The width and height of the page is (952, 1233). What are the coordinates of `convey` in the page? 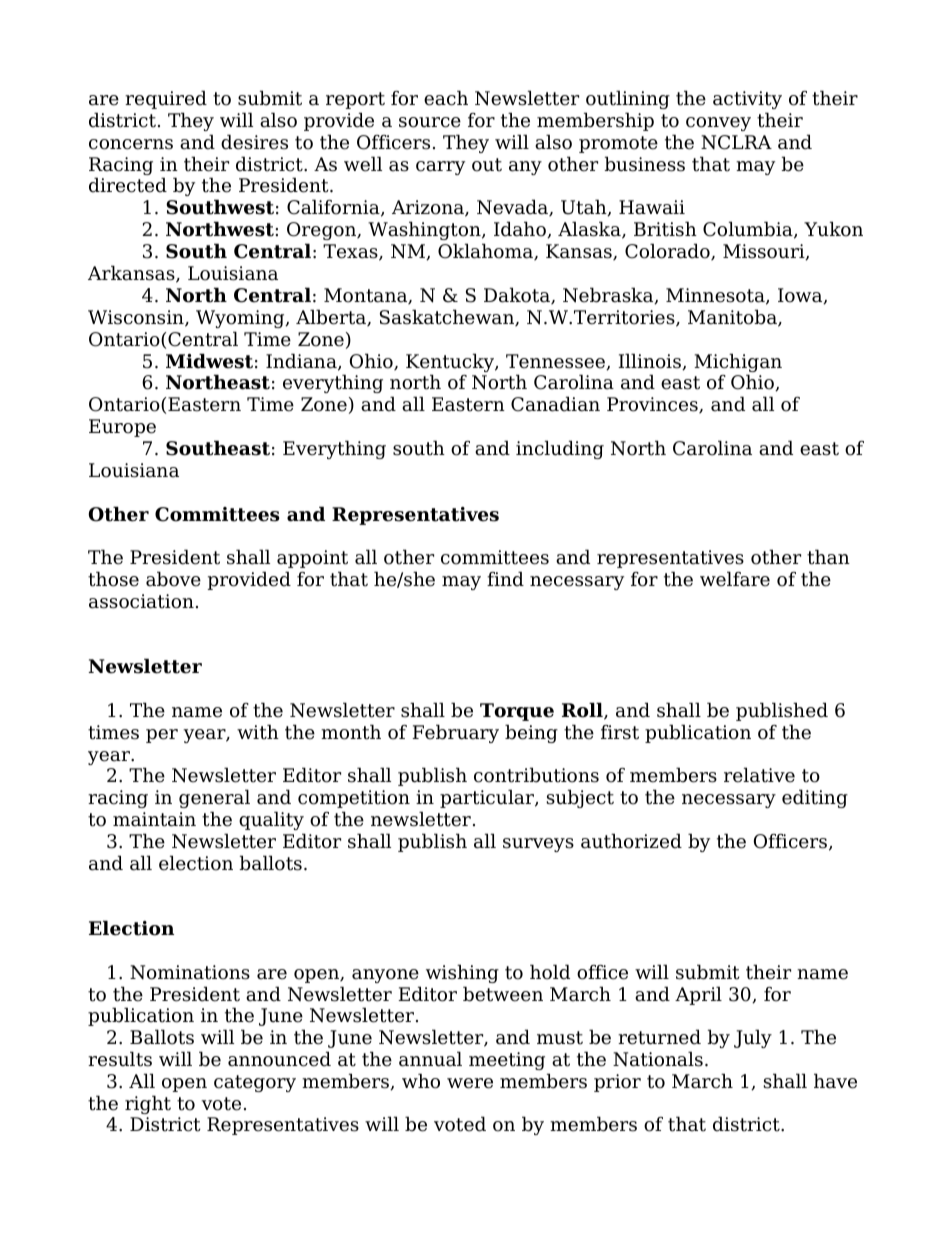 It's located at (718, 124).
